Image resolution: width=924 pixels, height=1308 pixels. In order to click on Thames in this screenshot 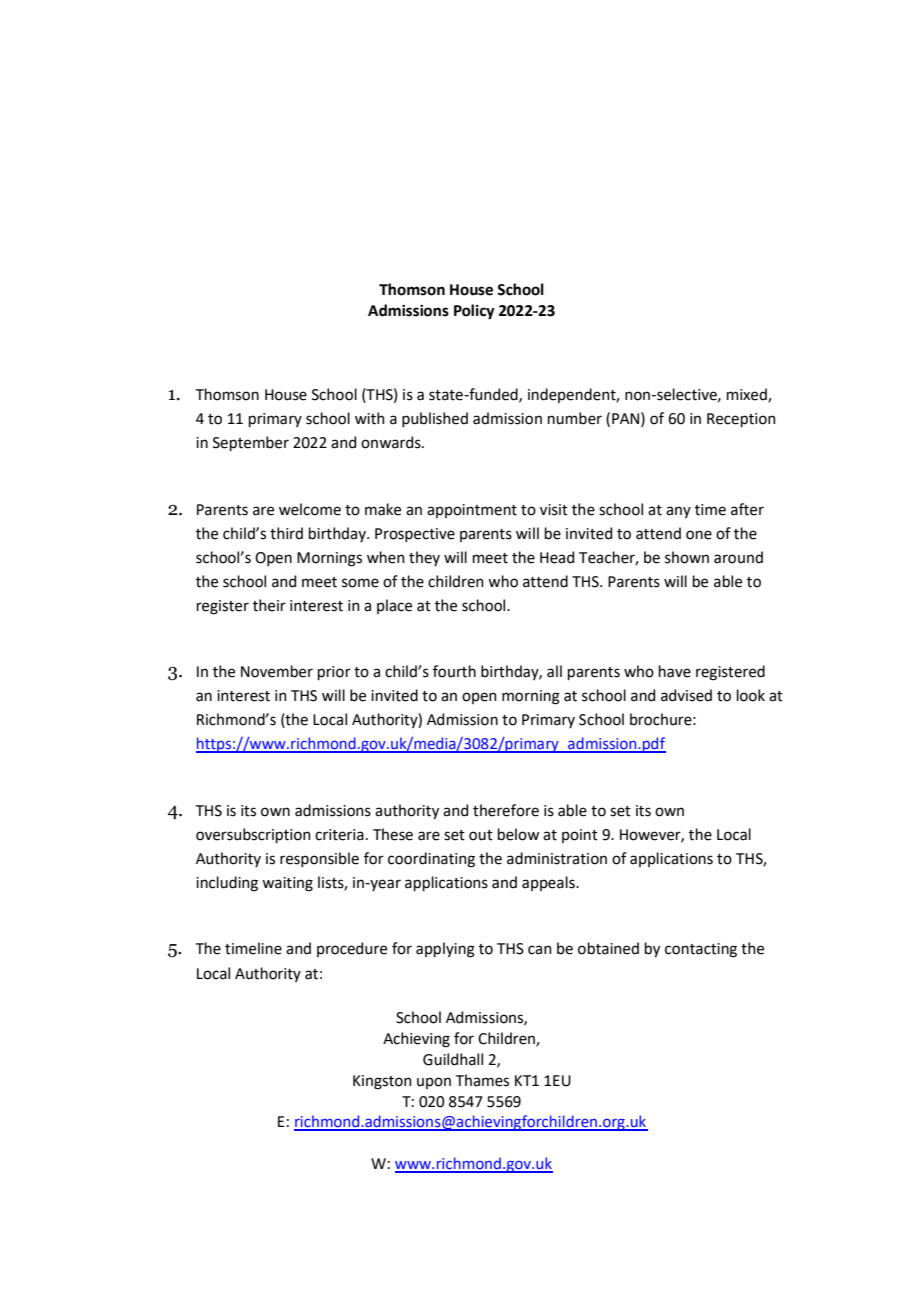, I will do `click(482, 1080)`.
